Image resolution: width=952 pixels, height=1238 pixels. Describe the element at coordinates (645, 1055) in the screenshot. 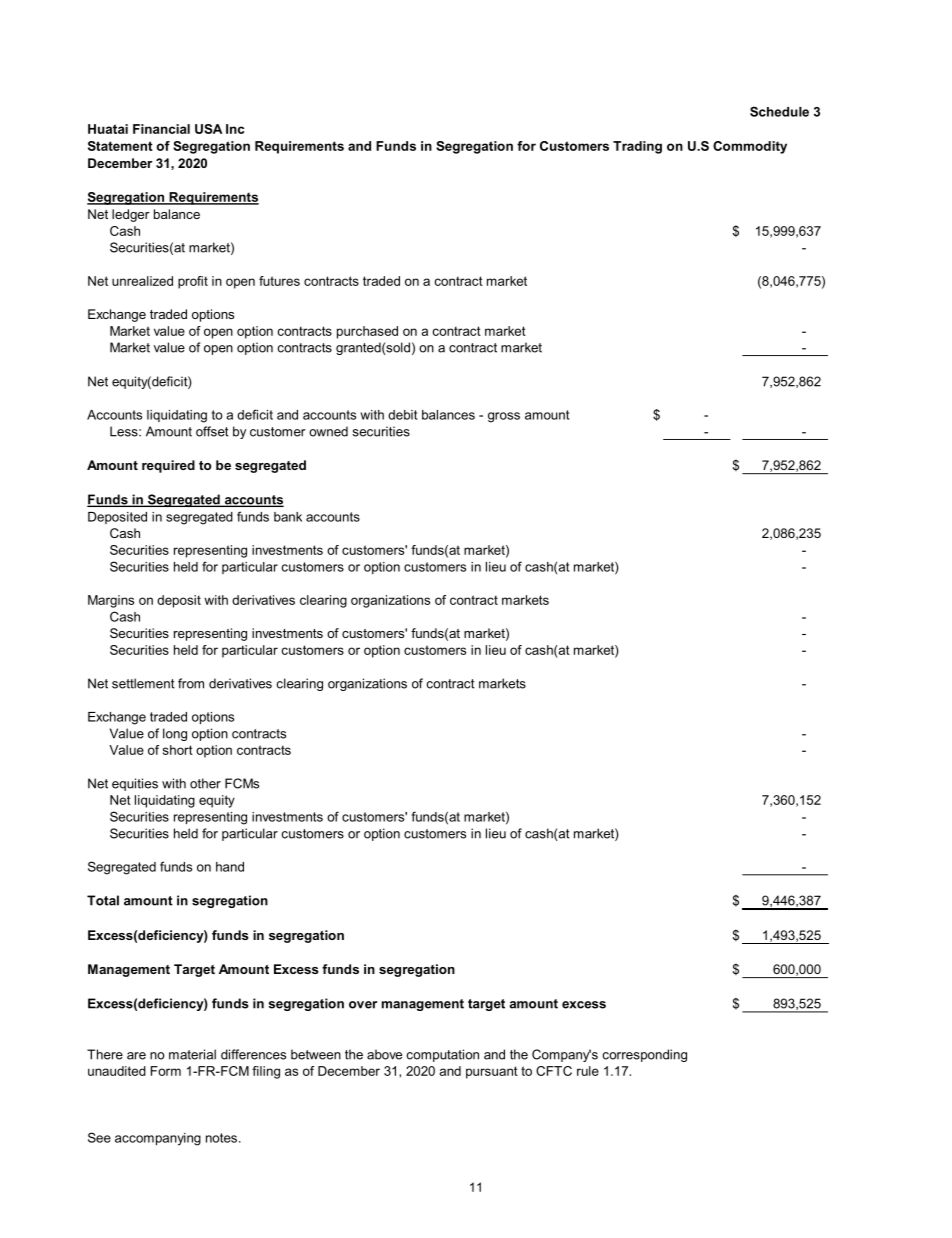

I see `corresponding` at that location.
